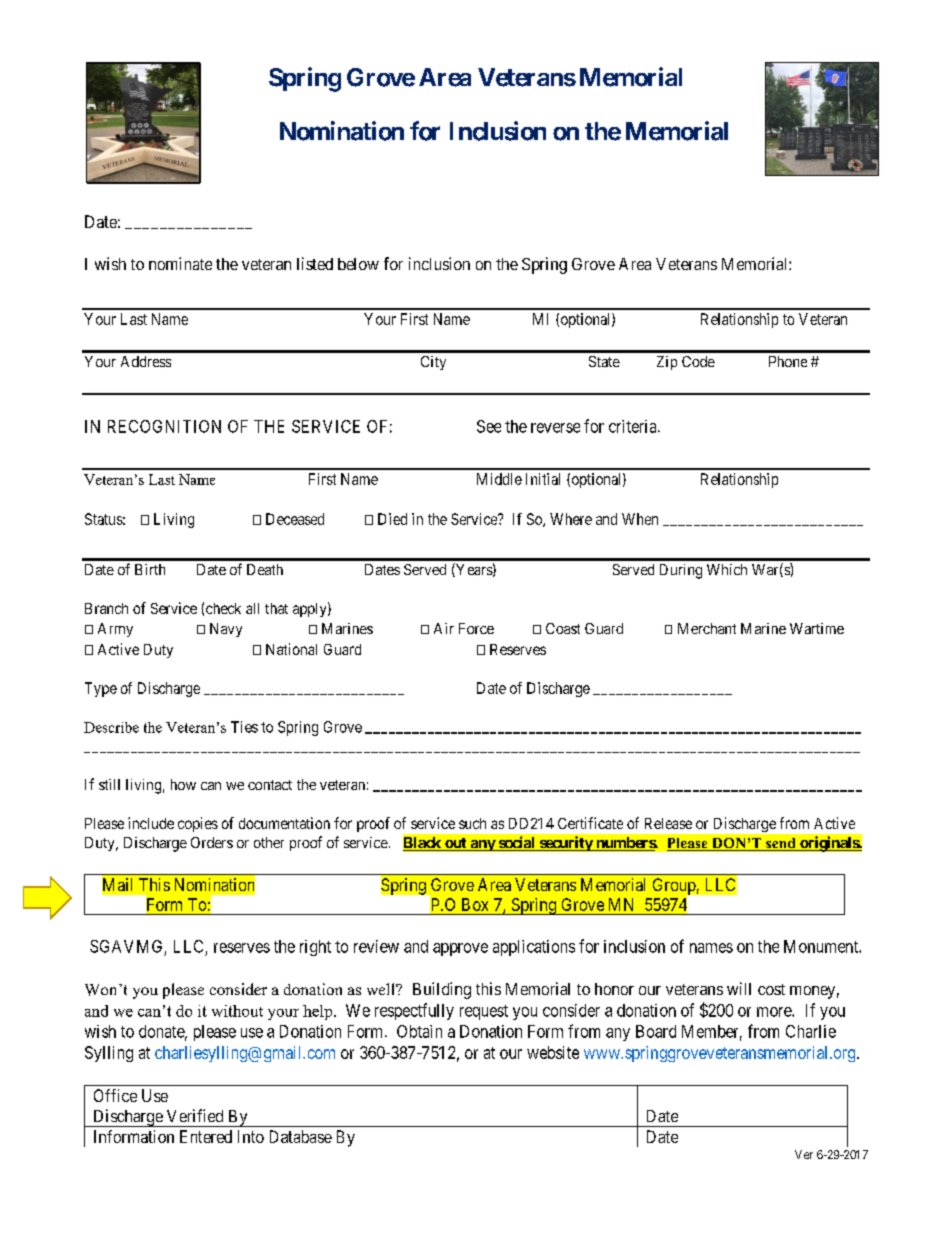  Describe the element at coordinates (195, 1115) in the page. I see `Verified` at that location.
